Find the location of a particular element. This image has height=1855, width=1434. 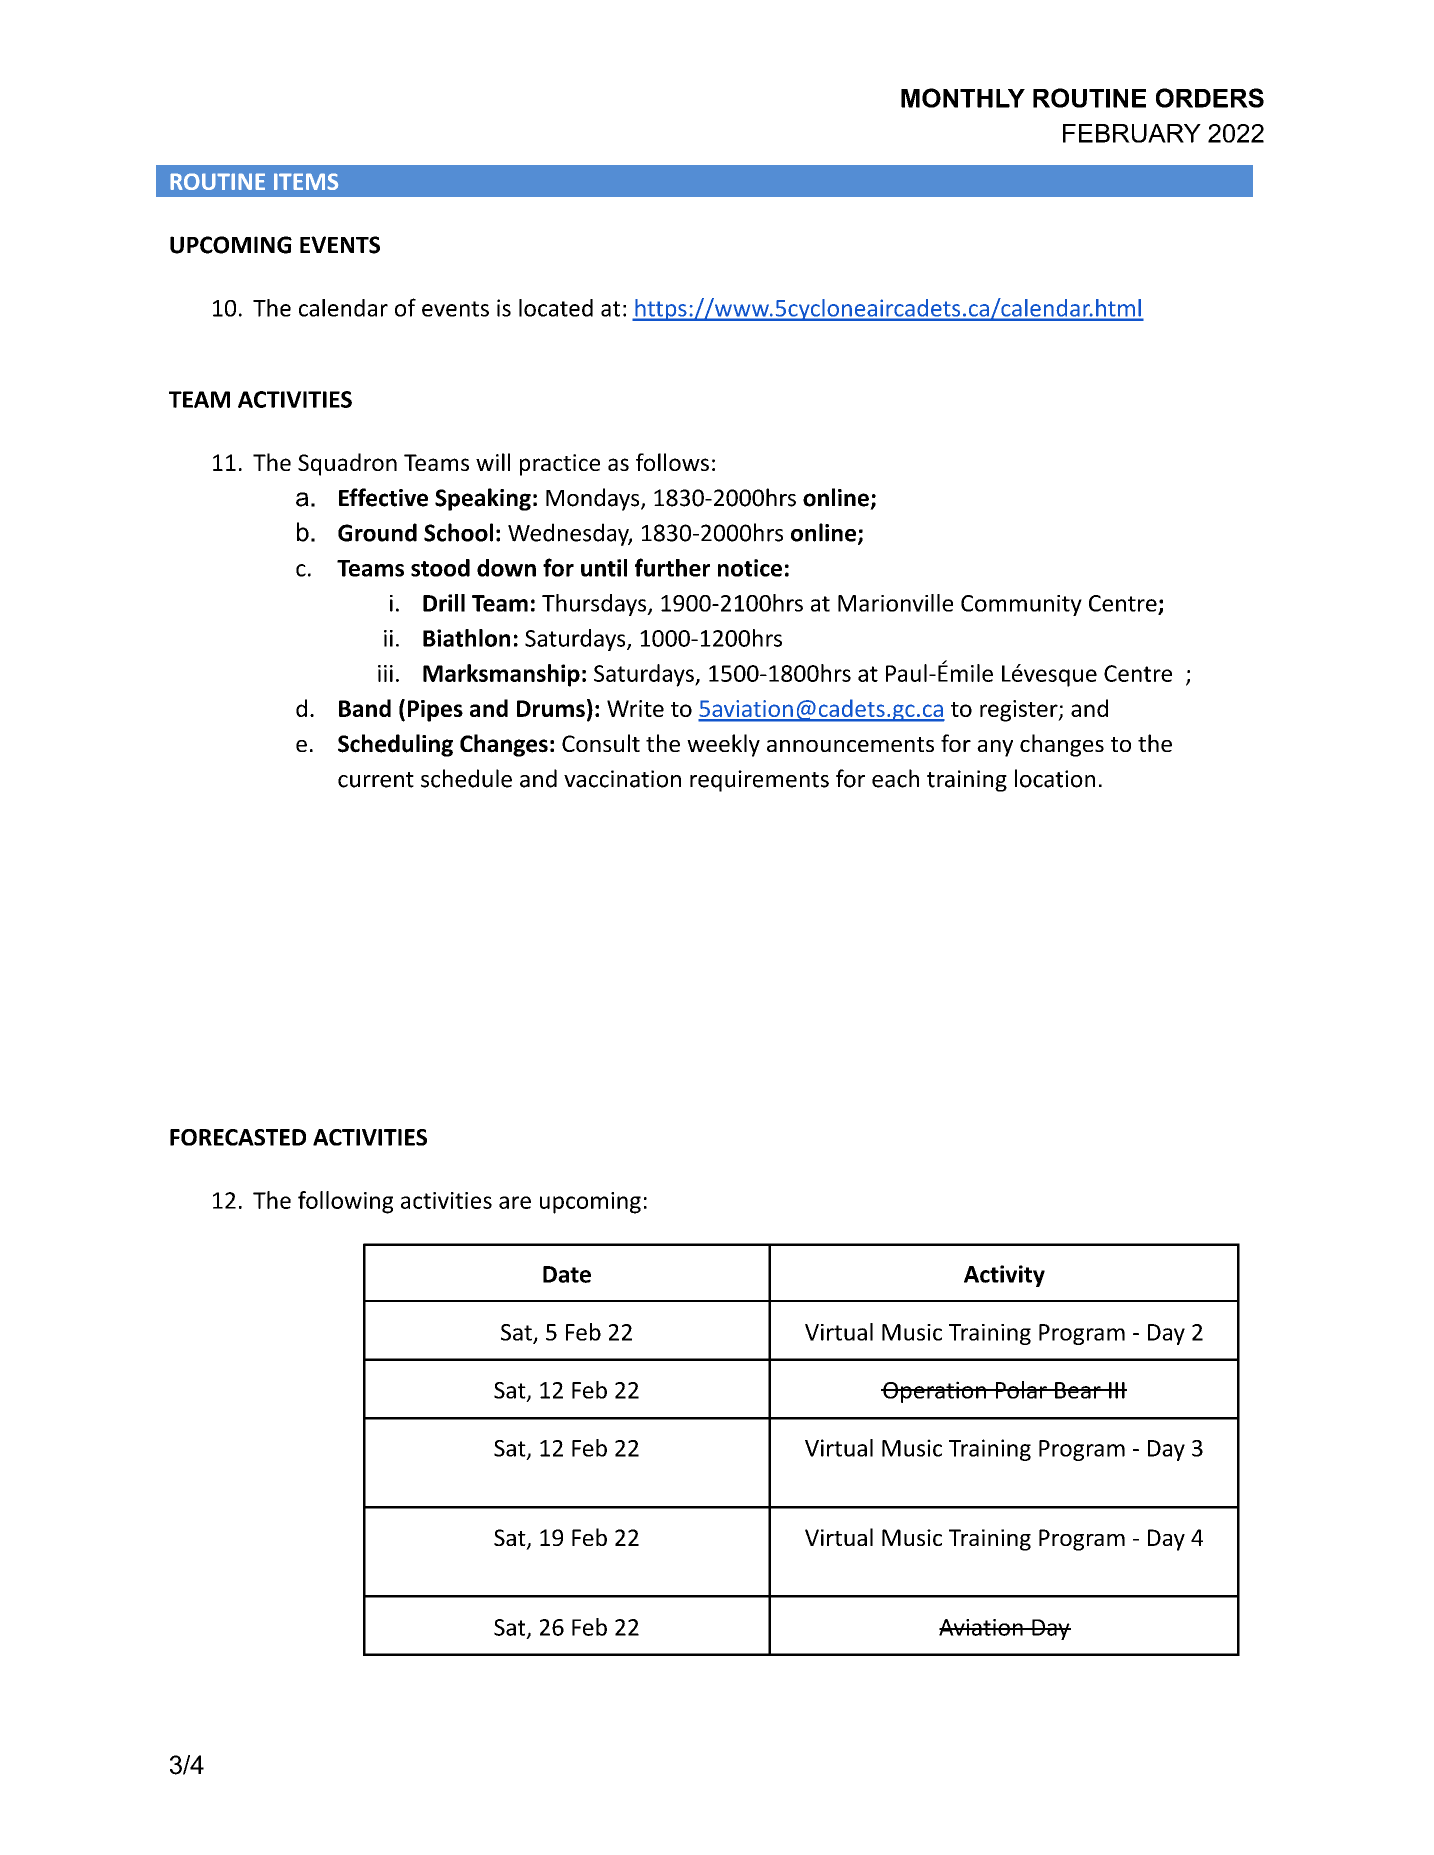

requirements is located at coordinates (759, 781).
